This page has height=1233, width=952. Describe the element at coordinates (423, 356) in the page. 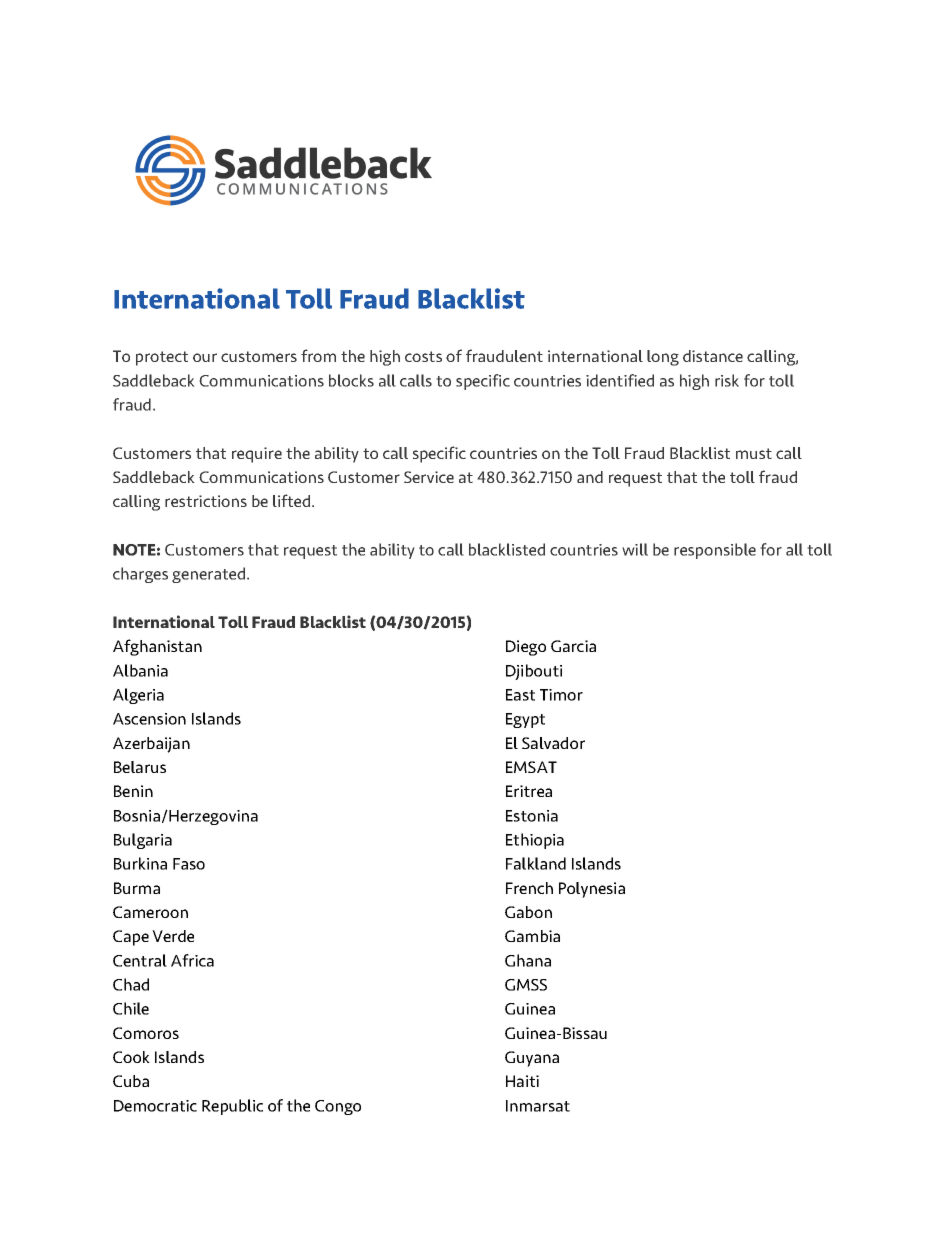

I see `costs` at that location.
